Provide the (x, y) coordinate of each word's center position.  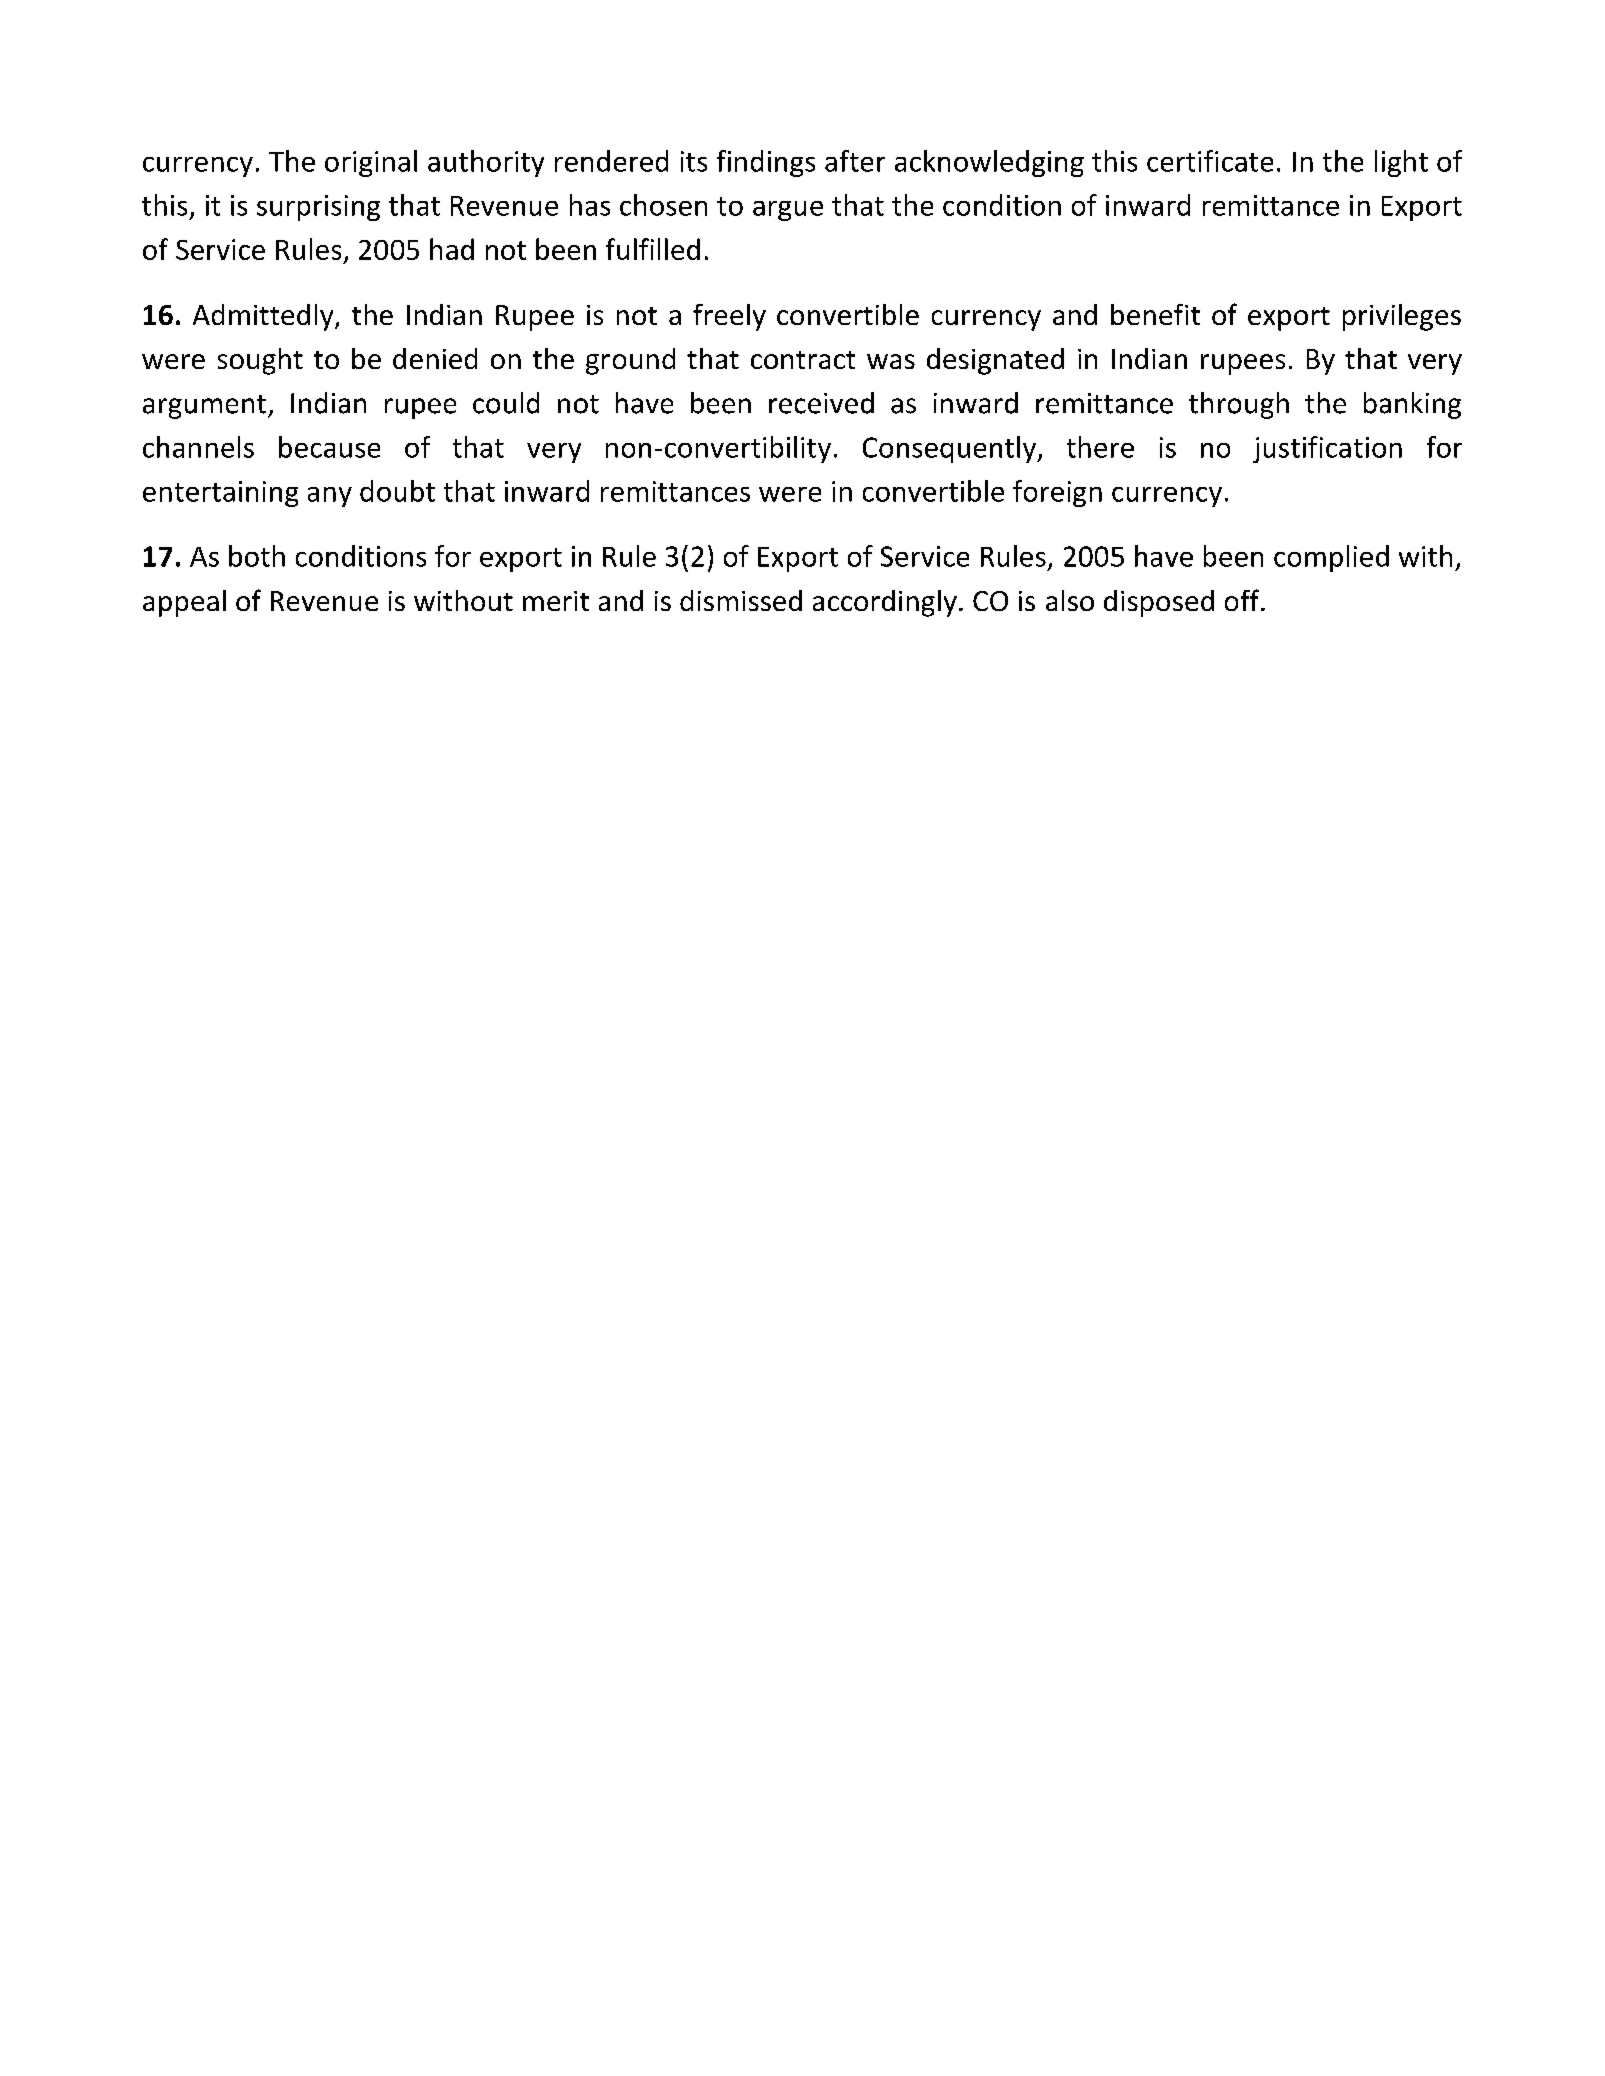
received (821, 403)
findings (766, 163)
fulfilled (653, 249)
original (371, 163)
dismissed (741, 600)
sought (260, 361)
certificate (1210, 161)
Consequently (950, 449)
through (1239, 405)
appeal (184, 603)
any (330, 497)
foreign (1057, 493)
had (452, 249)
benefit (1155, 314)
